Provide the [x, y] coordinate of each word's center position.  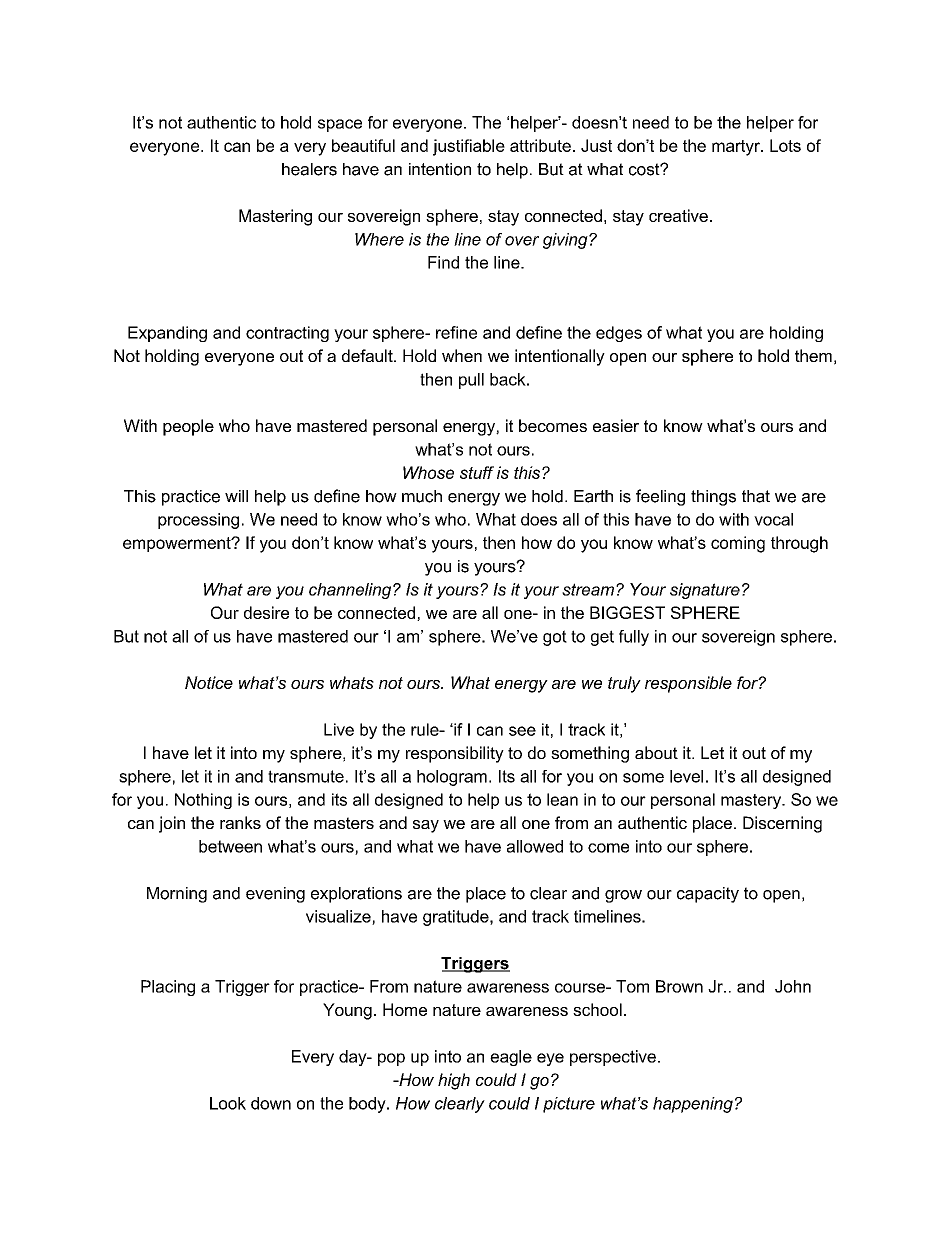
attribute [540, 145]
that [756, 496]
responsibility [455, 754]
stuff [477, 472]
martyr [737, 148]
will [236, 496]
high [454, 1081]
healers [309, 169]
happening [693, 1105]
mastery [752, 801]
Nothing [203, 801]
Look [228, 1103]
